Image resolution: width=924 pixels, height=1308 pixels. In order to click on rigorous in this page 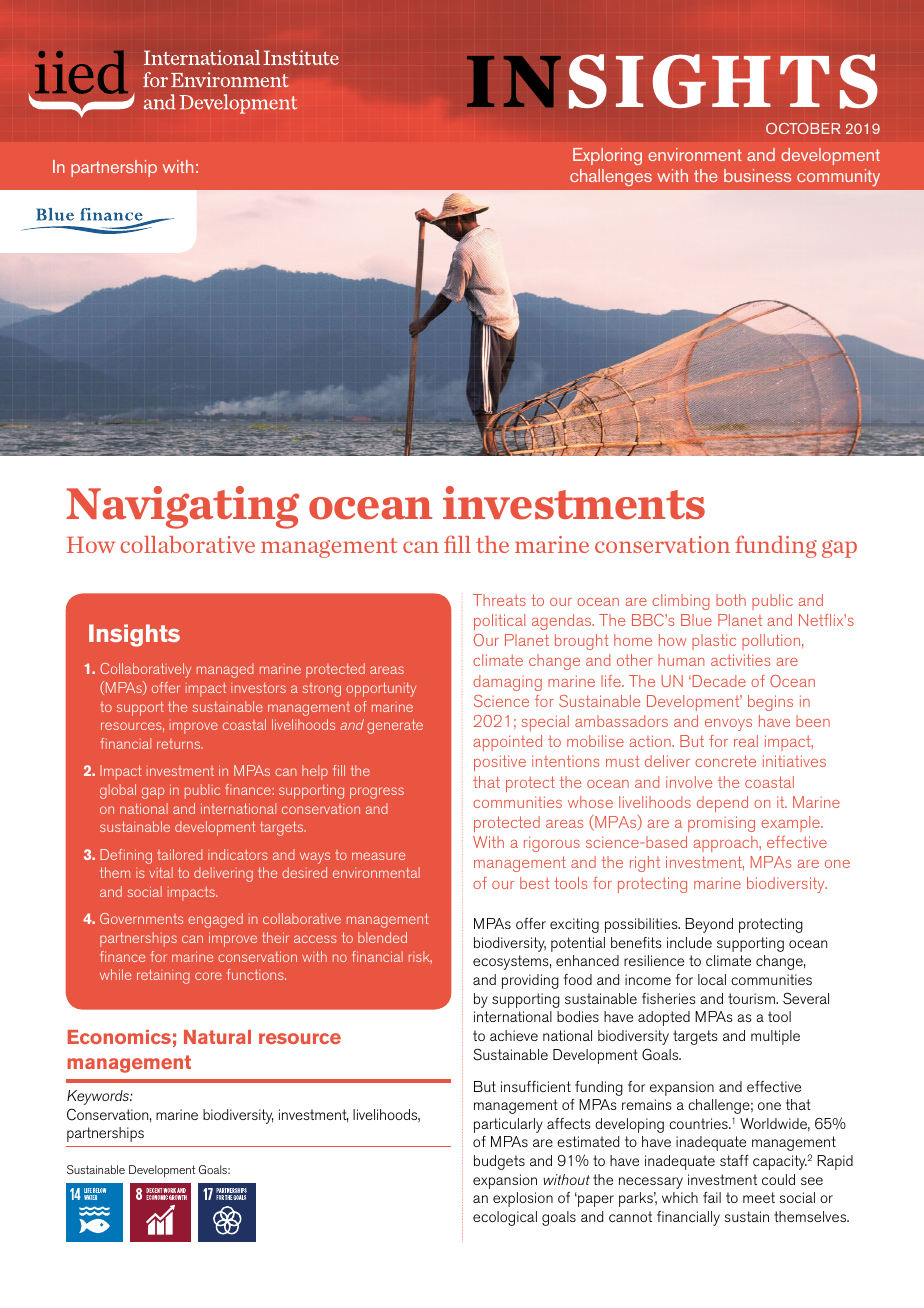, I will do `click(552, 844)`.
